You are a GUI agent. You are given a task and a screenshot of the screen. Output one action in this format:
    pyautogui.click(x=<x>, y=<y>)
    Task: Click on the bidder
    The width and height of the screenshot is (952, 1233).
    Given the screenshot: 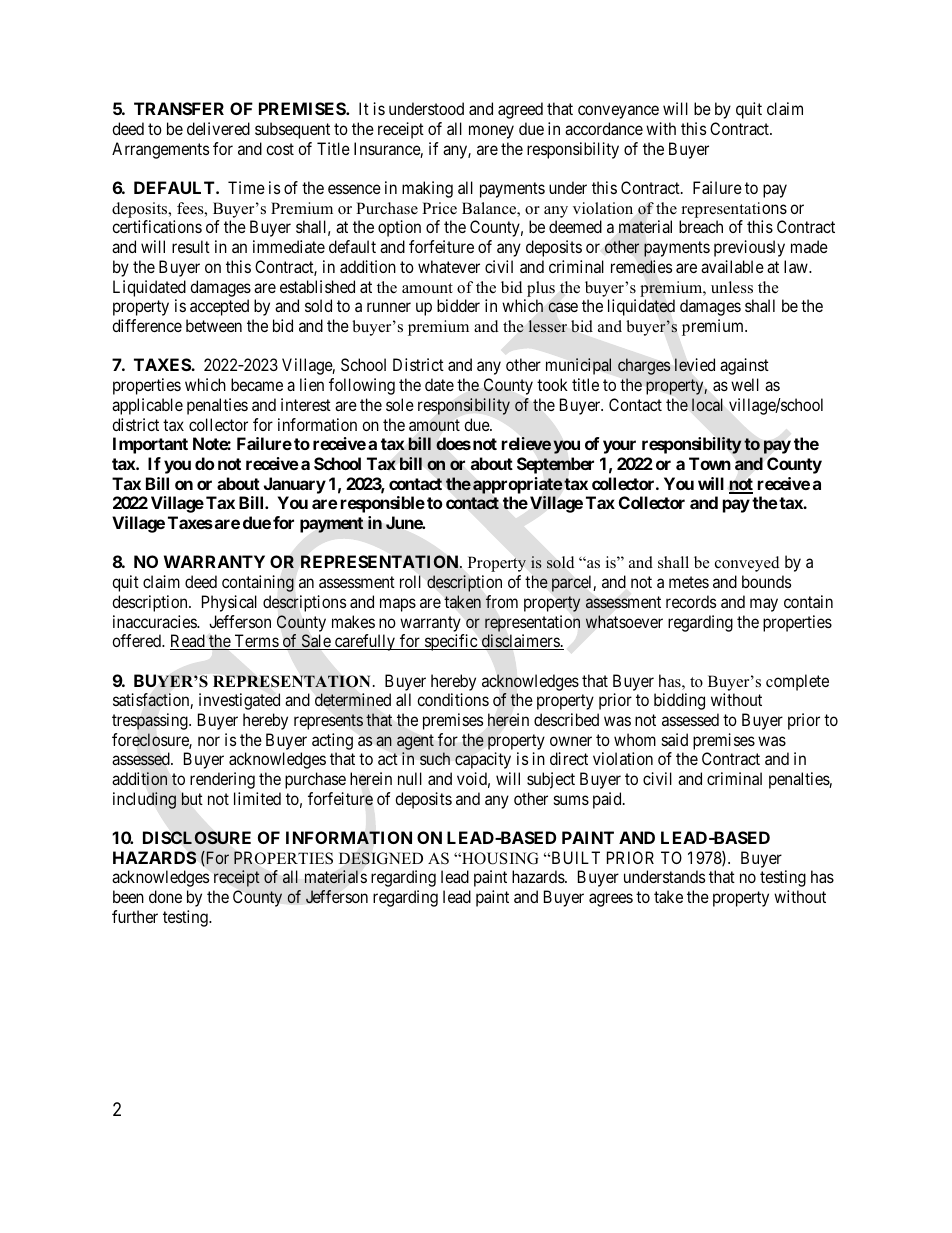 What is the action you would take?
    pyautogui.click(x=458, y=305)
